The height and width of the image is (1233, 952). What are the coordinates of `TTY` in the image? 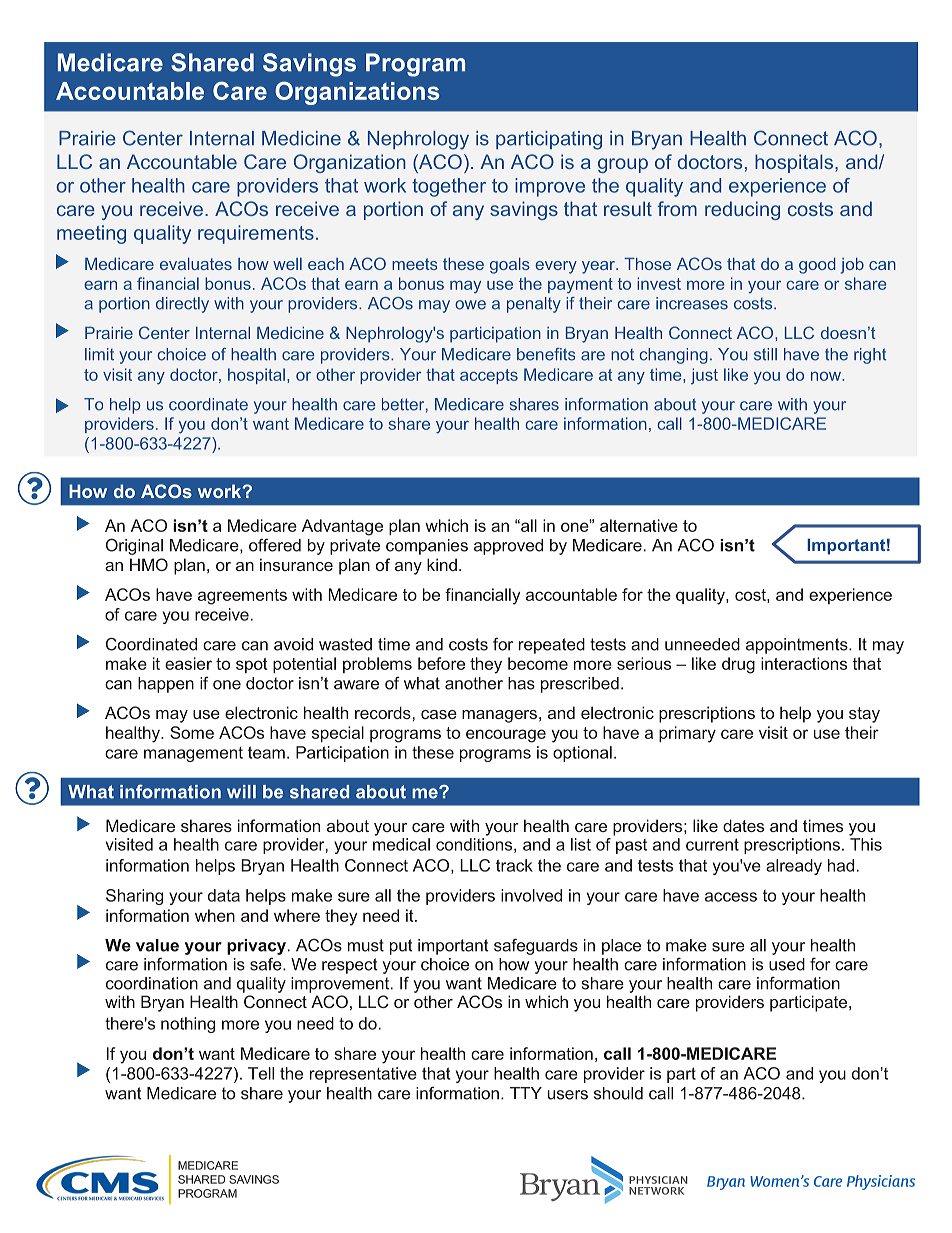 It's located at (526, 1093).
